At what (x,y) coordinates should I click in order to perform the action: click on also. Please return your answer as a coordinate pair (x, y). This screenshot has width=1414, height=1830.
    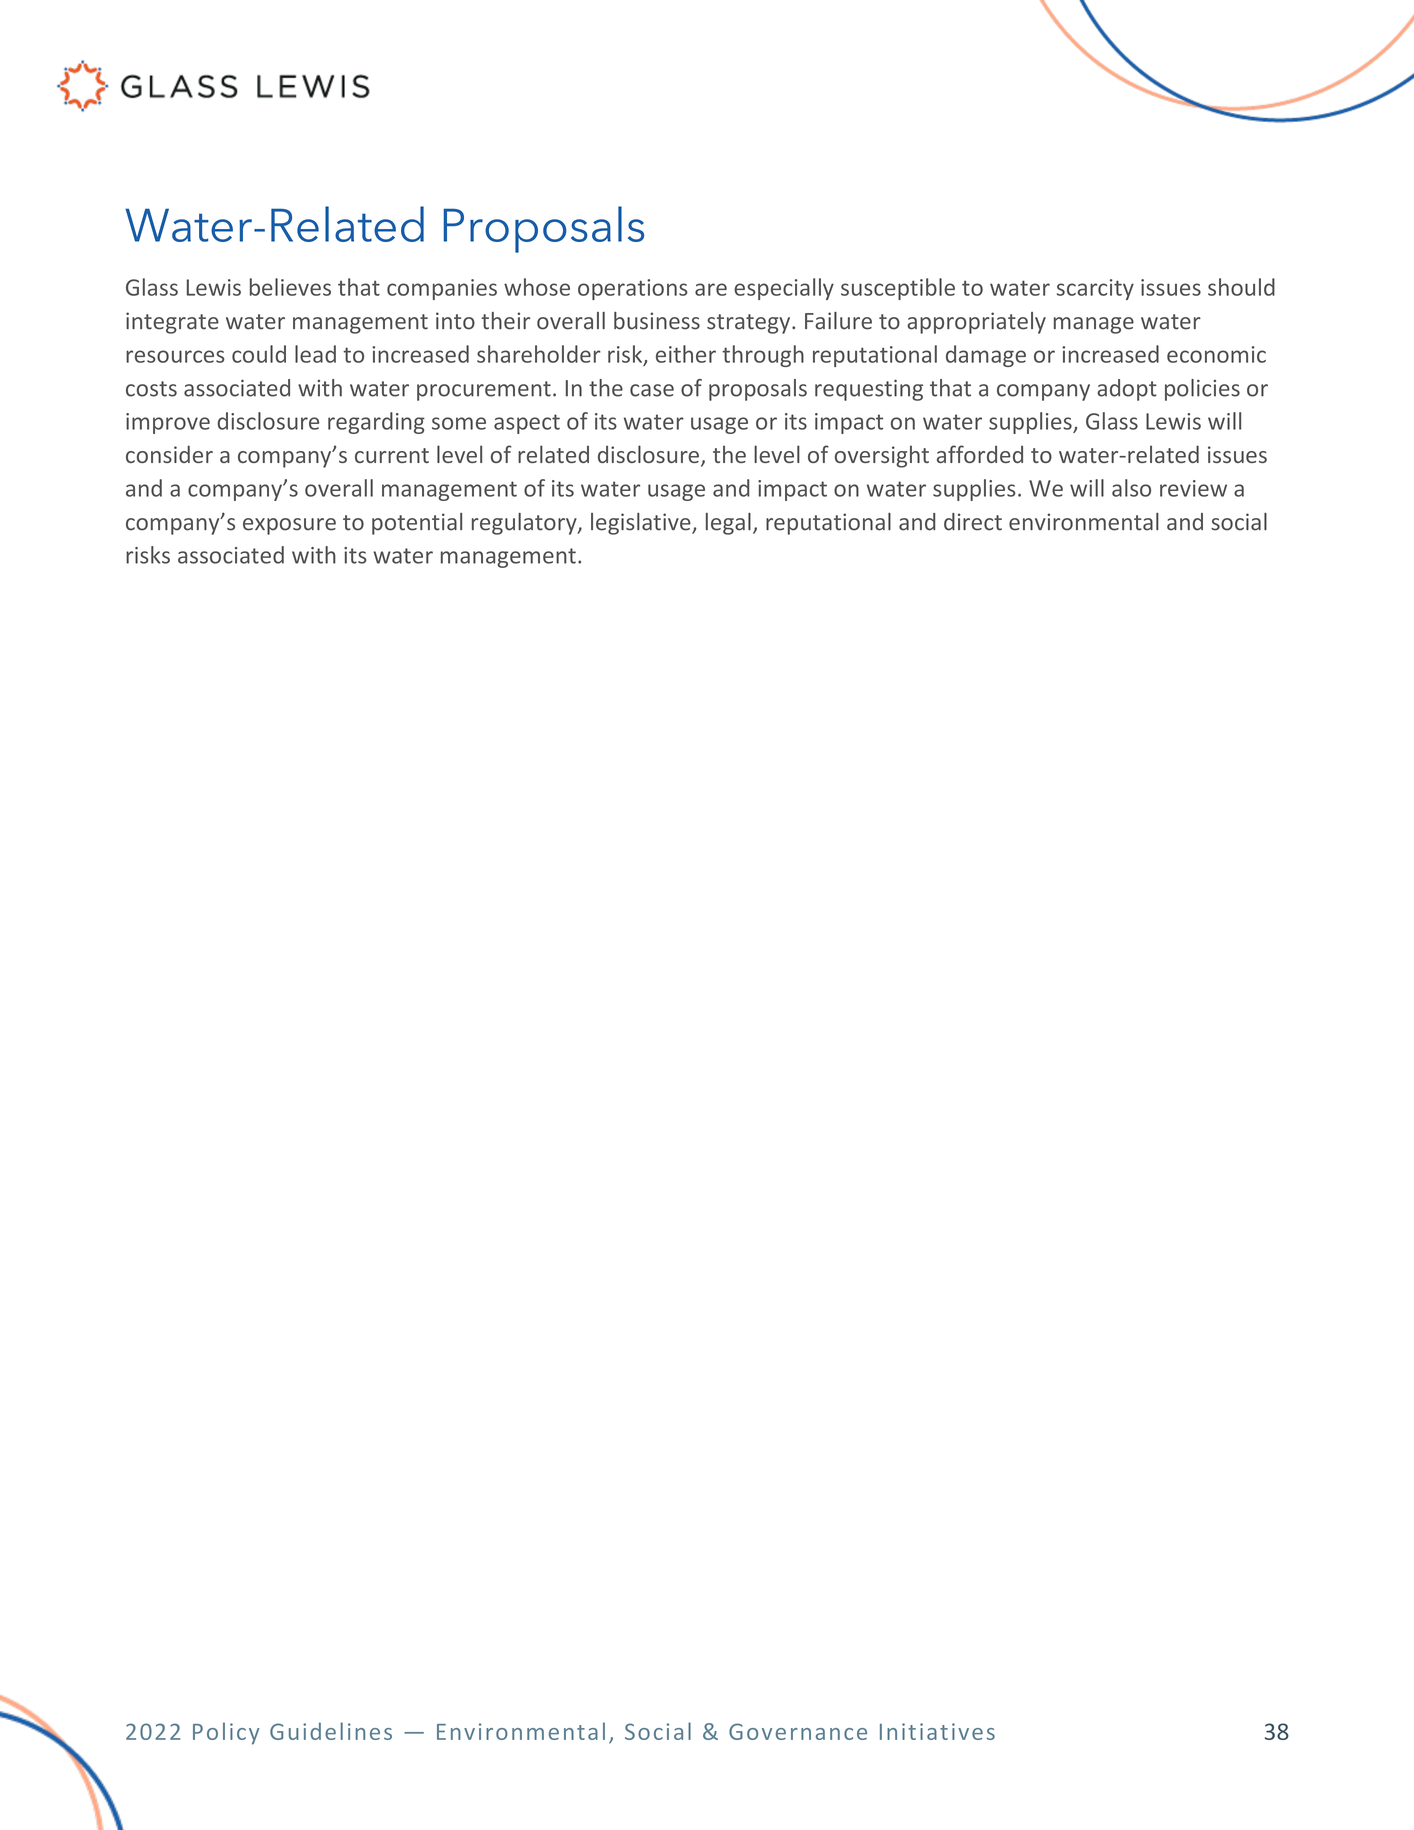
    Looking at the image, I should click on (1131, 488).
